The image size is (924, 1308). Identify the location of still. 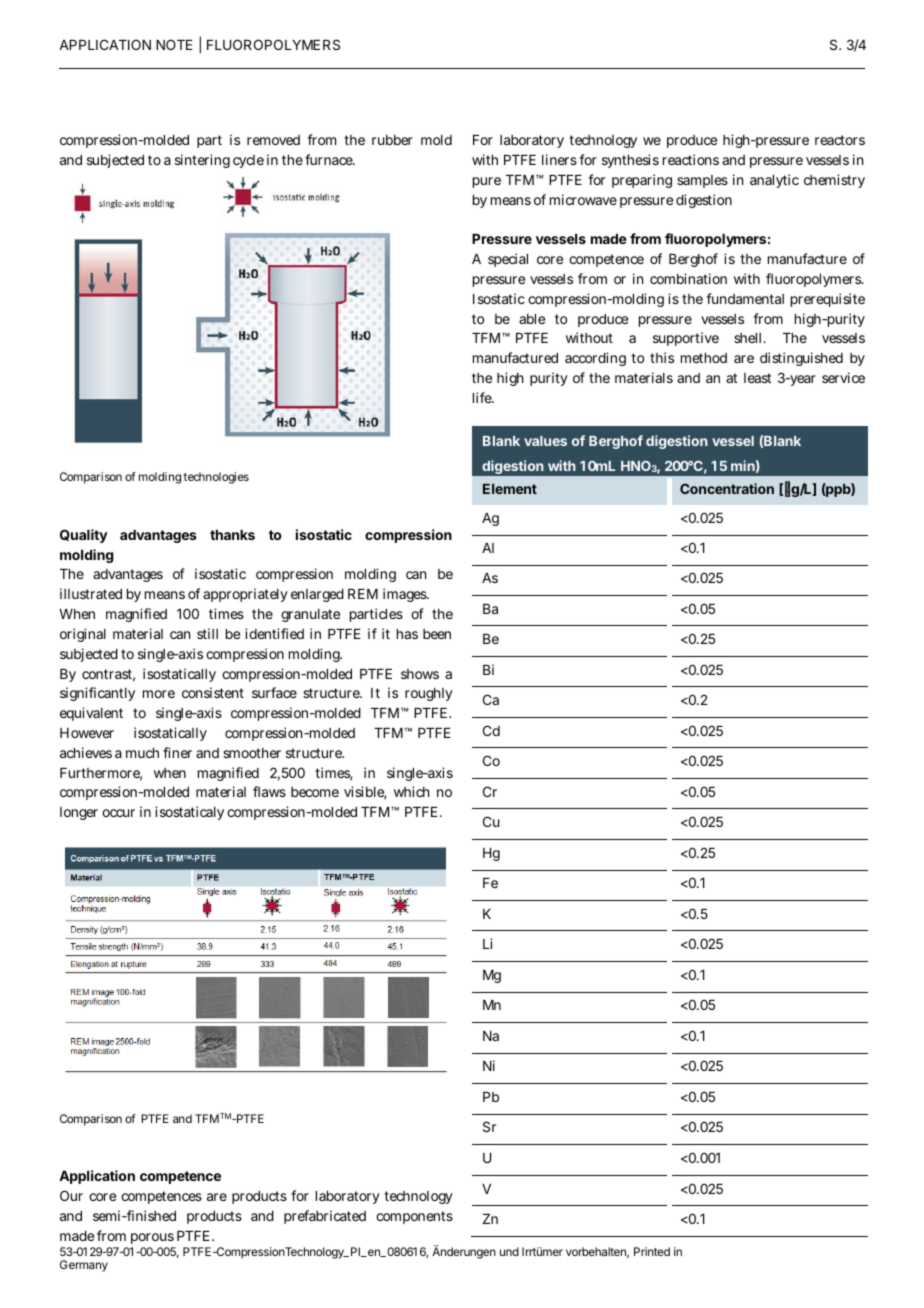
(207, 633).
